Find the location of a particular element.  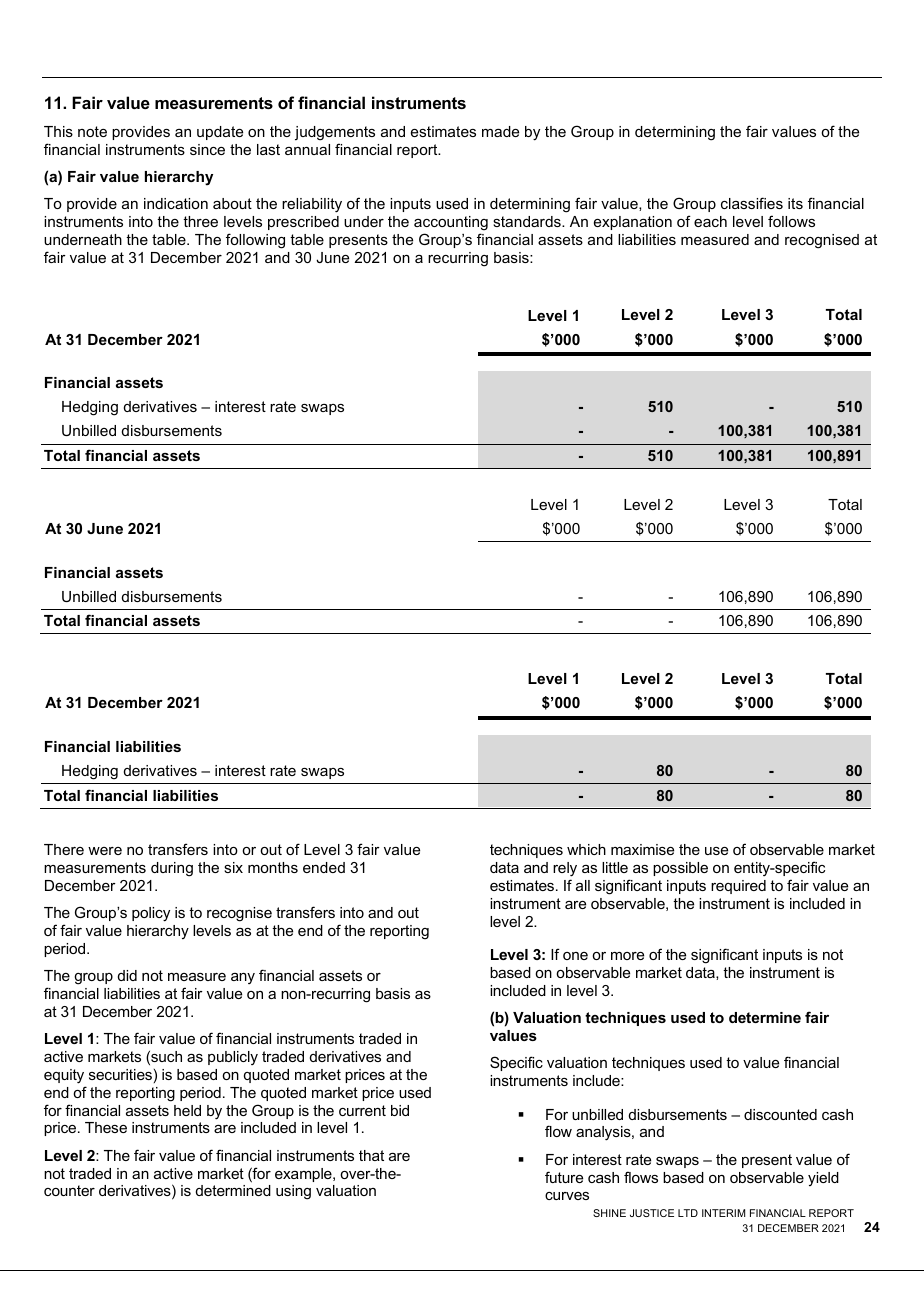

accounting is located at coordinates (451, 223).
